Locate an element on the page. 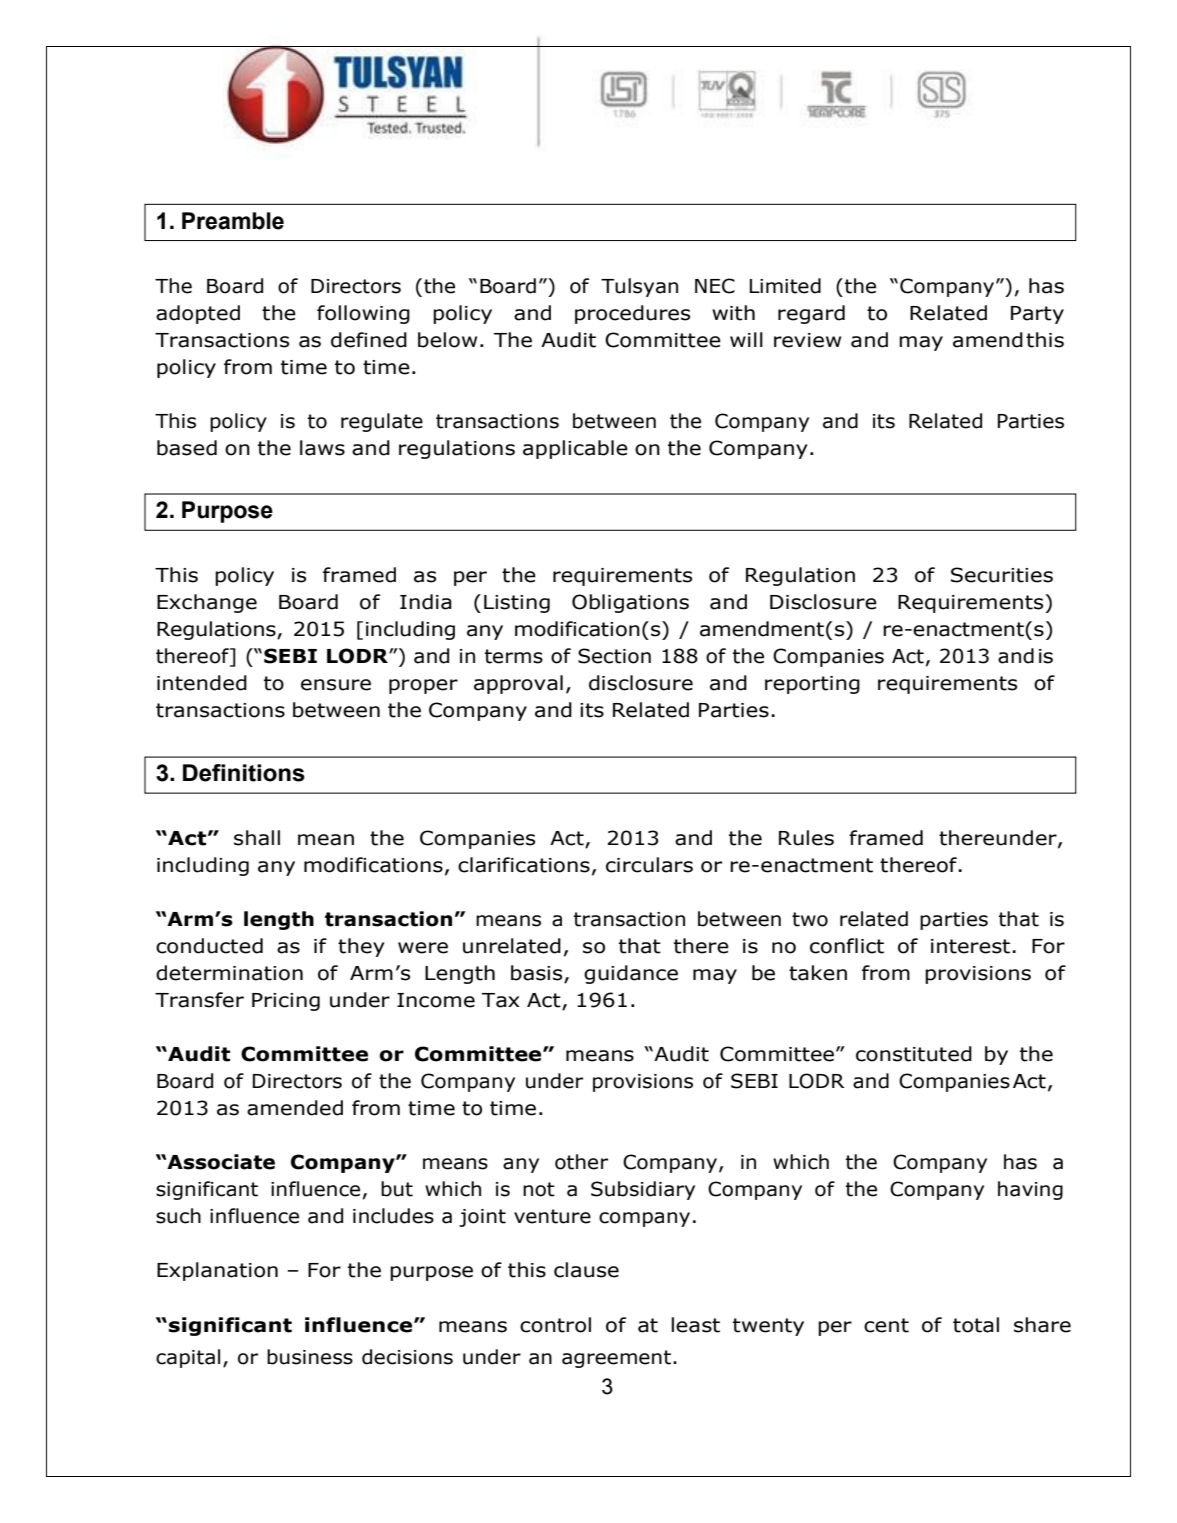 This page has height=1523, width=1177. Securities is located at coordinates (1002, 575).
